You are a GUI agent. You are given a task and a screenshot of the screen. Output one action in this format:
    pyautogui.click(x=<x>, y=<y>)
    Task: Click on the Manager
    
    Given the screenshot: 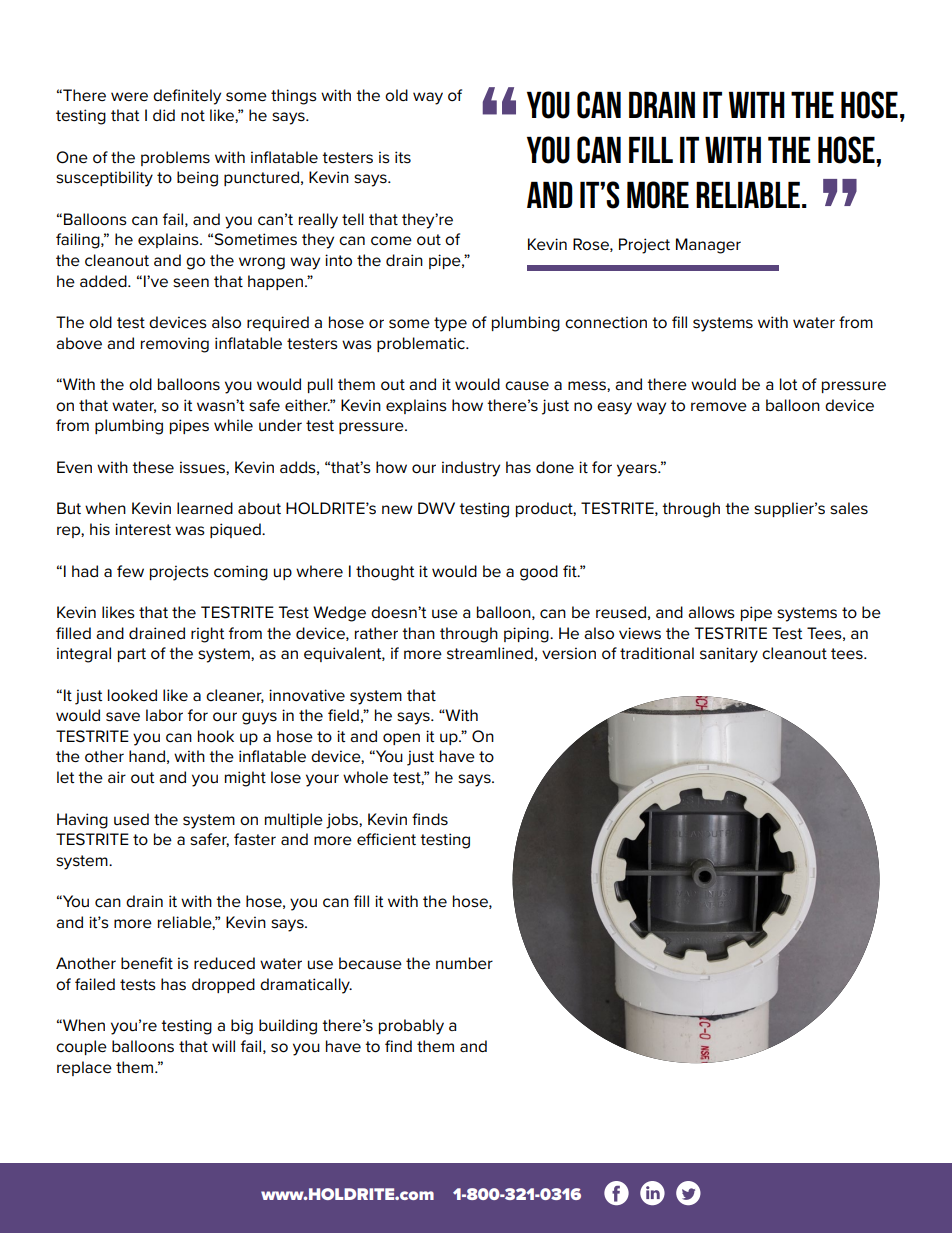 What is the action you would take?
    pyautogui.click(x=708, y=246)
